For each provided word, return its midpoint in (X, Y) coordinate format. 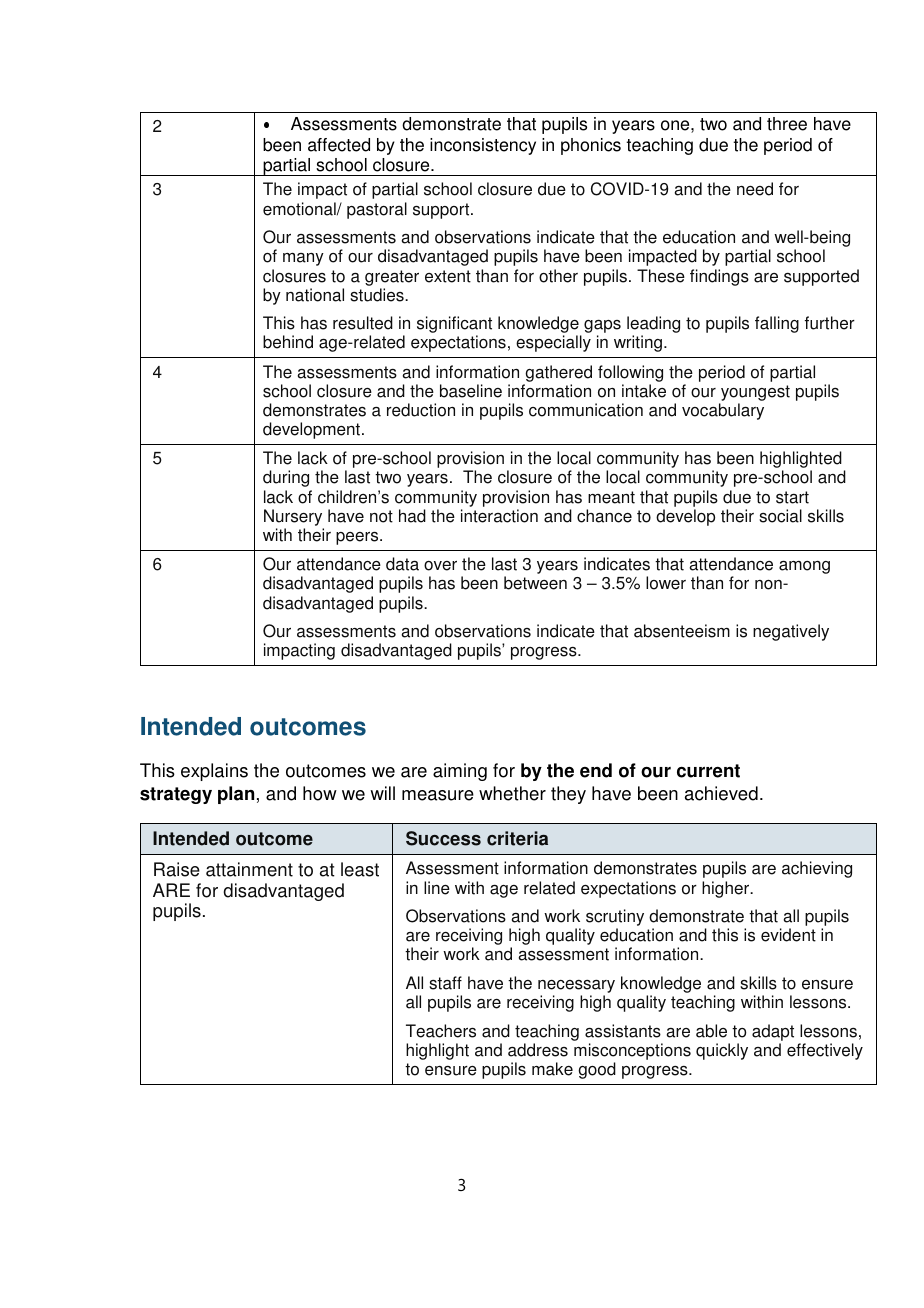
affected (339, 145)
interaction (499, 516)
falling (777, 324)
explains (214, 772)
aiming (460, 772)
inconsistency (483, 146)
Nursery (294, 519)
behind (288, 342)
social (780, 516)
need (755, 189)
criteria (517, 838)
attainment (249, 869)
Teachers (441, 1031)
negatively (791, 632)
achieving (817, 869)
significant (454, 326)
